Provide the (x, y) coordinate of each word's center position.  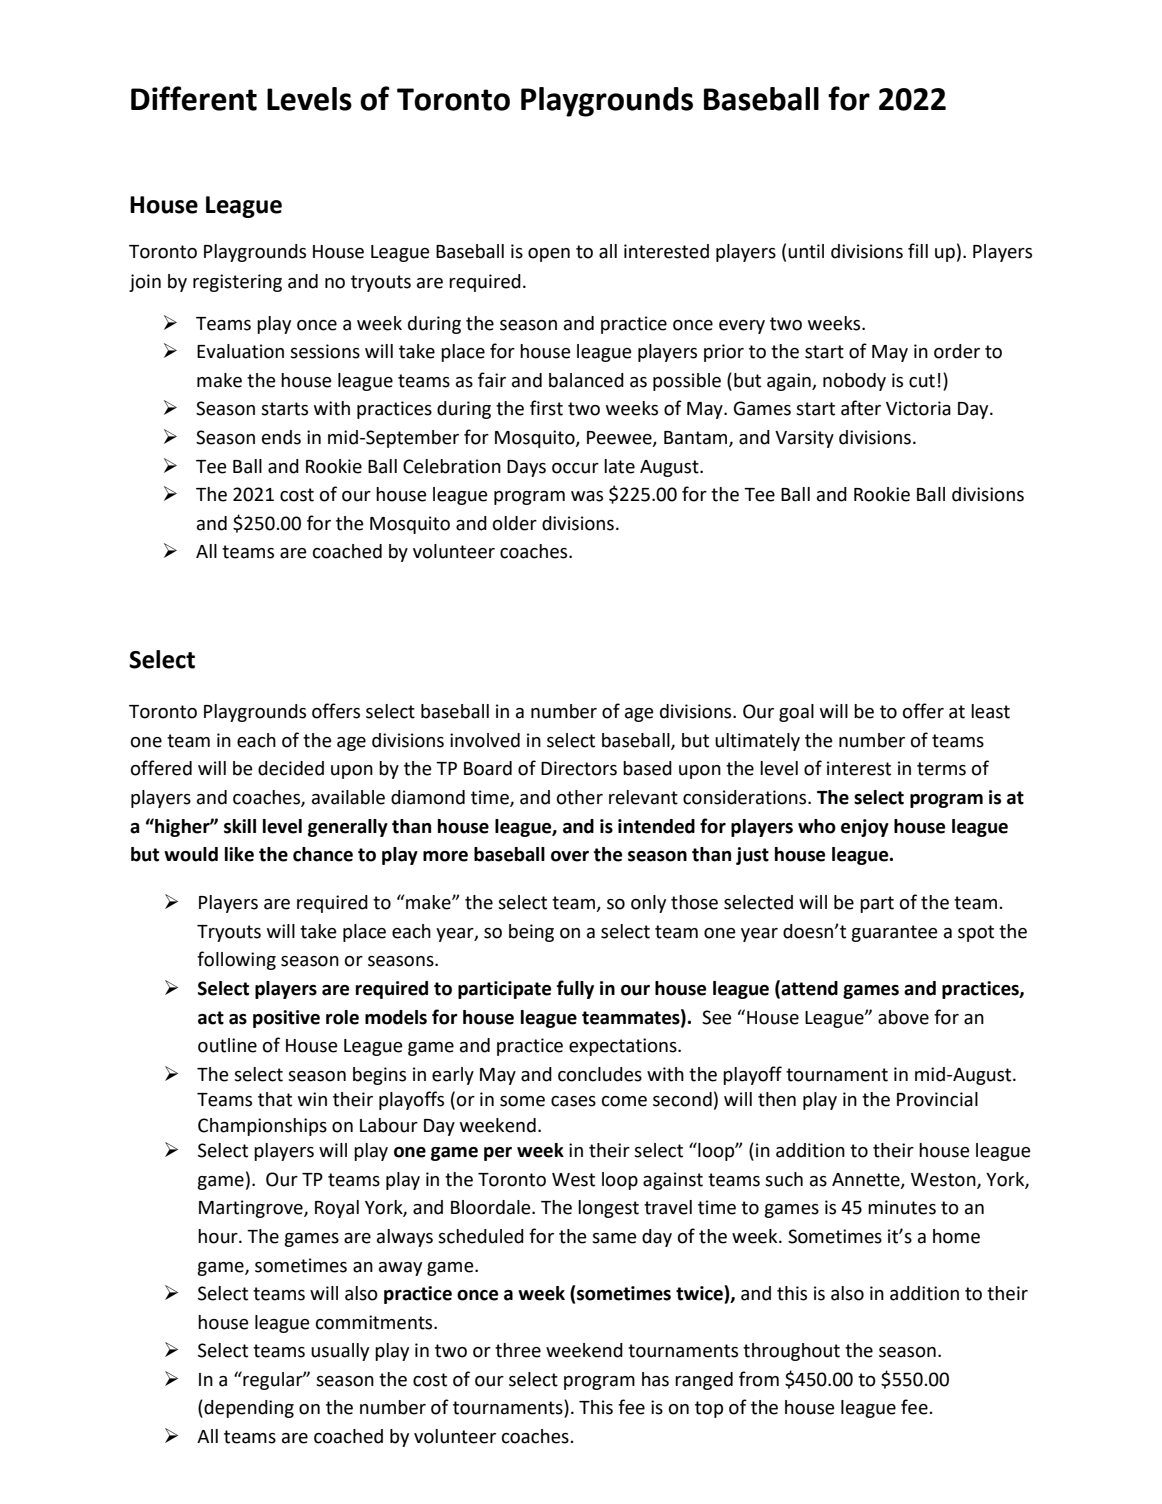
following (236, 960)
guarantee (894, 933)
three (518, 1350)
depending (248, 1409)
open (549, 255)
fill (918, 250)
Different (194, 98)
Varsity (804, 439)
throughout (791, 1352)
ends (281, 437)
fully (575, 989)
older (515, 523)
